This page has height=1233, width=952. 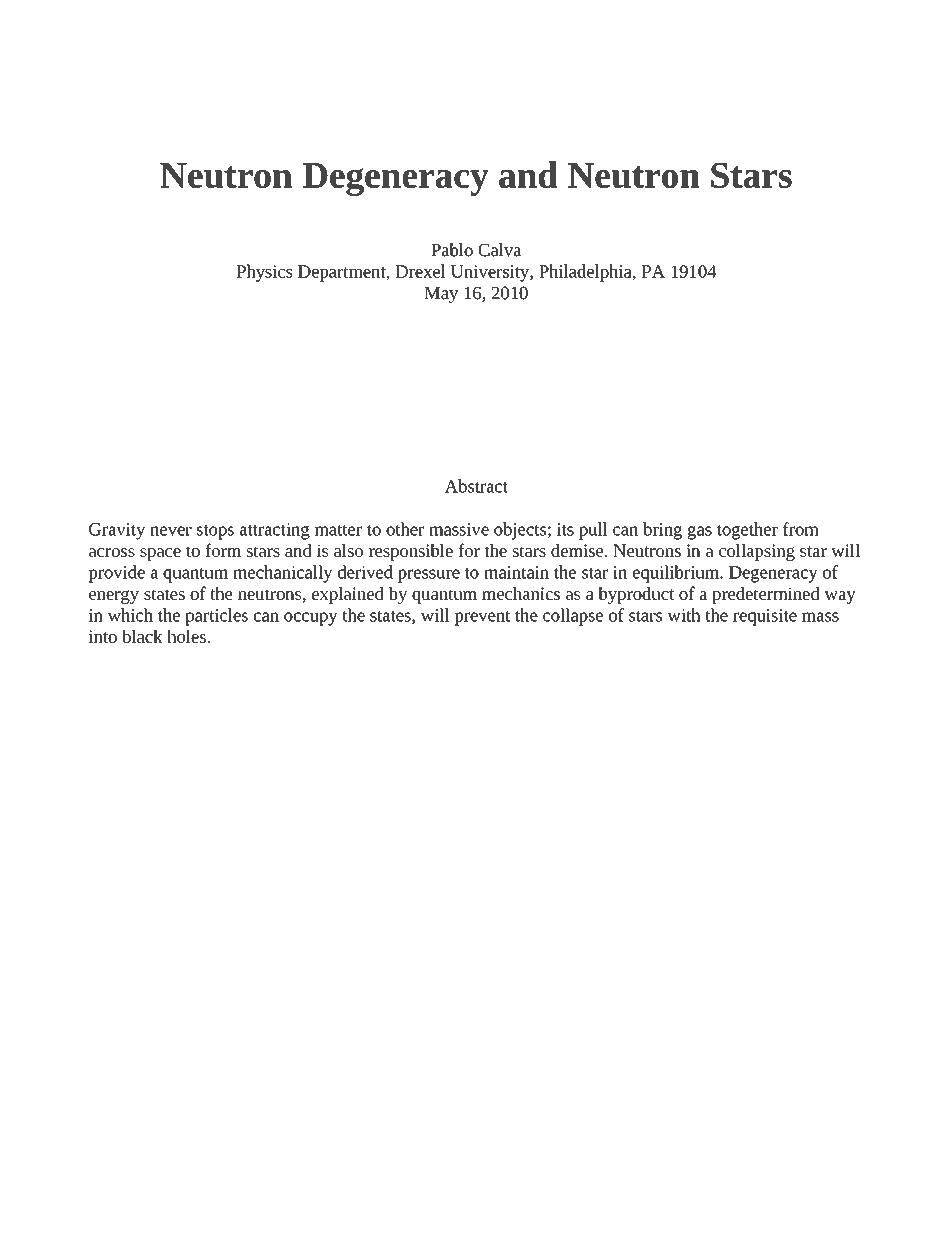 What do you see at coordinates (482, 618) in the page?
I see `prevent` at bounding box center [482, 618].
